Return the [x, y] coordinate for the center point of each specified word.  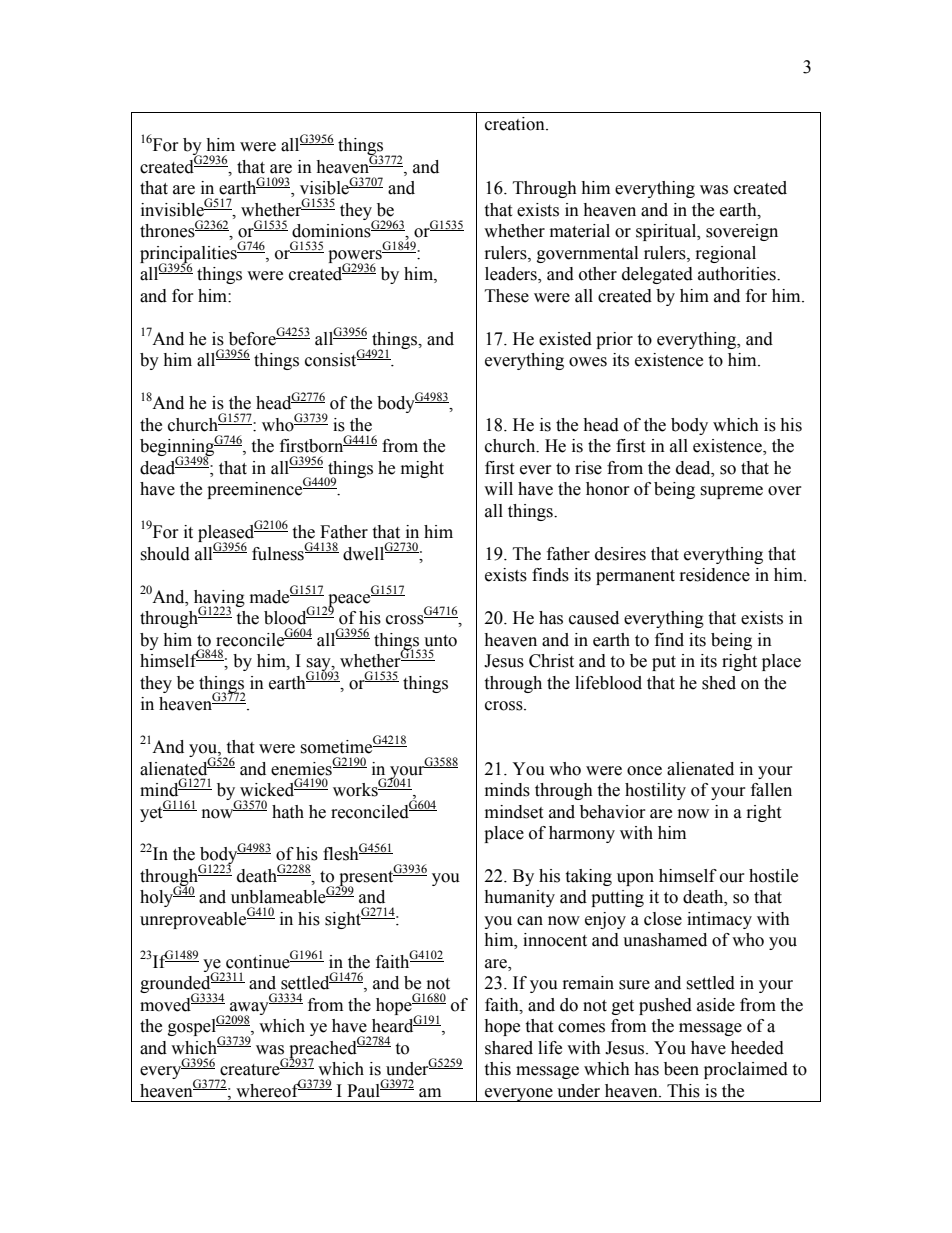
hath [288, 812]
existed [565, 339]
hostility [655, 791]
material [580, 231]
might [422, 469]
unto [440, 641]
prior [614, 340]
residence [715, 575]
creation [516, 124]
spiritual [667, 232]
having [219, 599]
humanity [519, 898]
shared [509, 1048]
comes [581, 1028]
